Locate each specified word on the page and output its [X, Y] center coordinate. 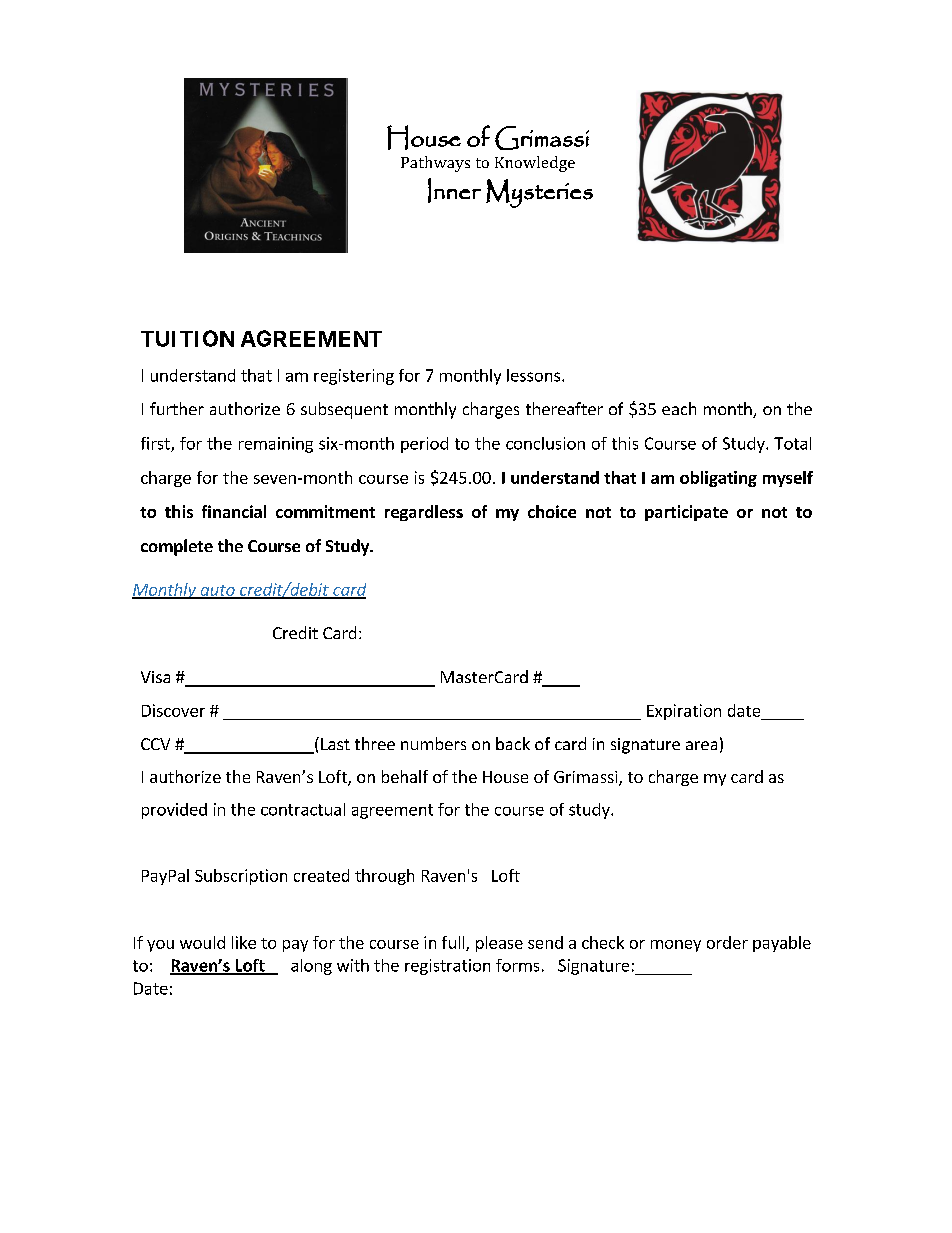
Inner [454, 190]
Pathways [435, 164]
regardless [424, 513]
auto [217, 591]
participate [686, 513]
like [244, 942]
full [454, 943]
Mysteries [539, 193]
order [727, 942]
